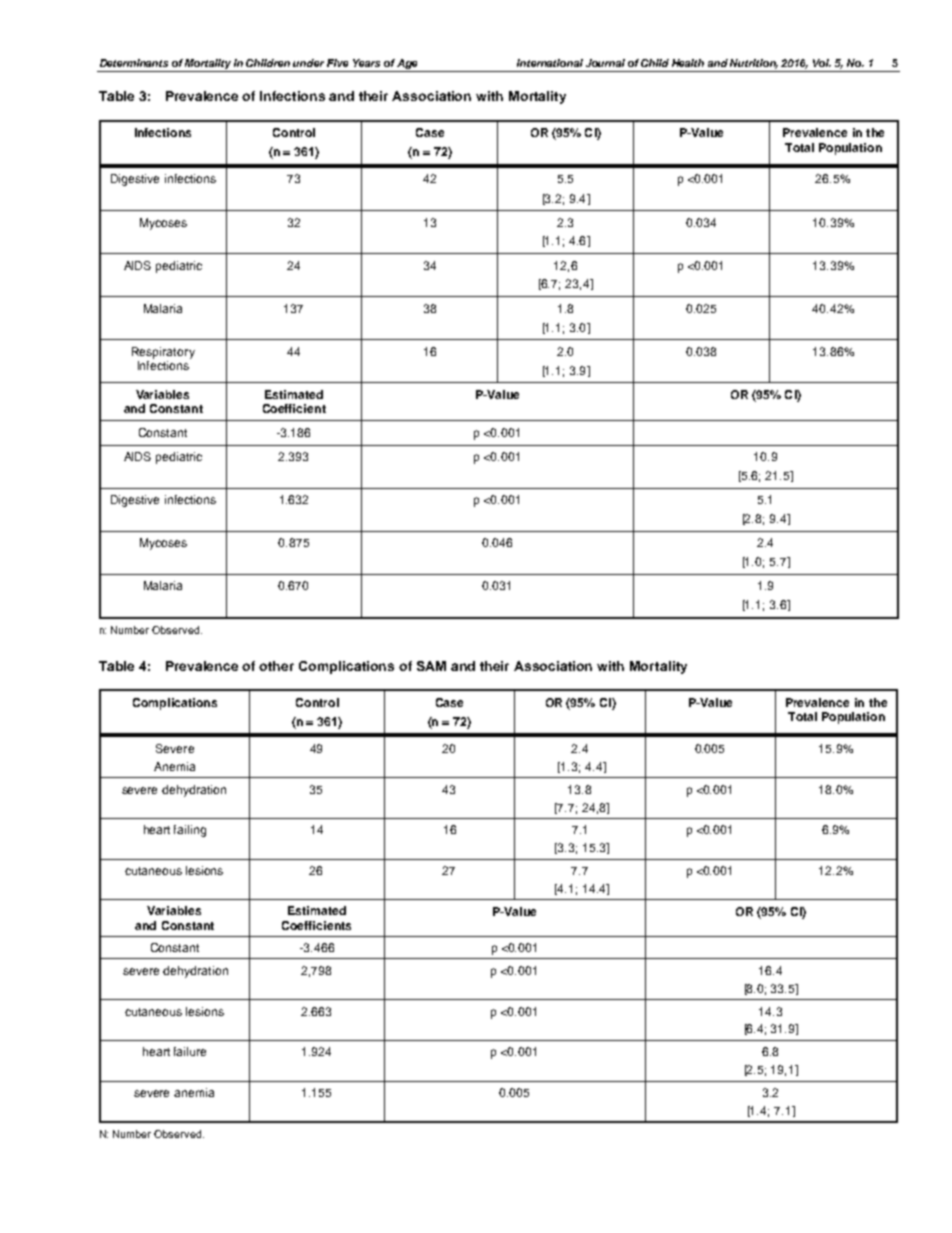  Describe the element at coordinates (190, 831) in the document. I see `failing` at that location.
